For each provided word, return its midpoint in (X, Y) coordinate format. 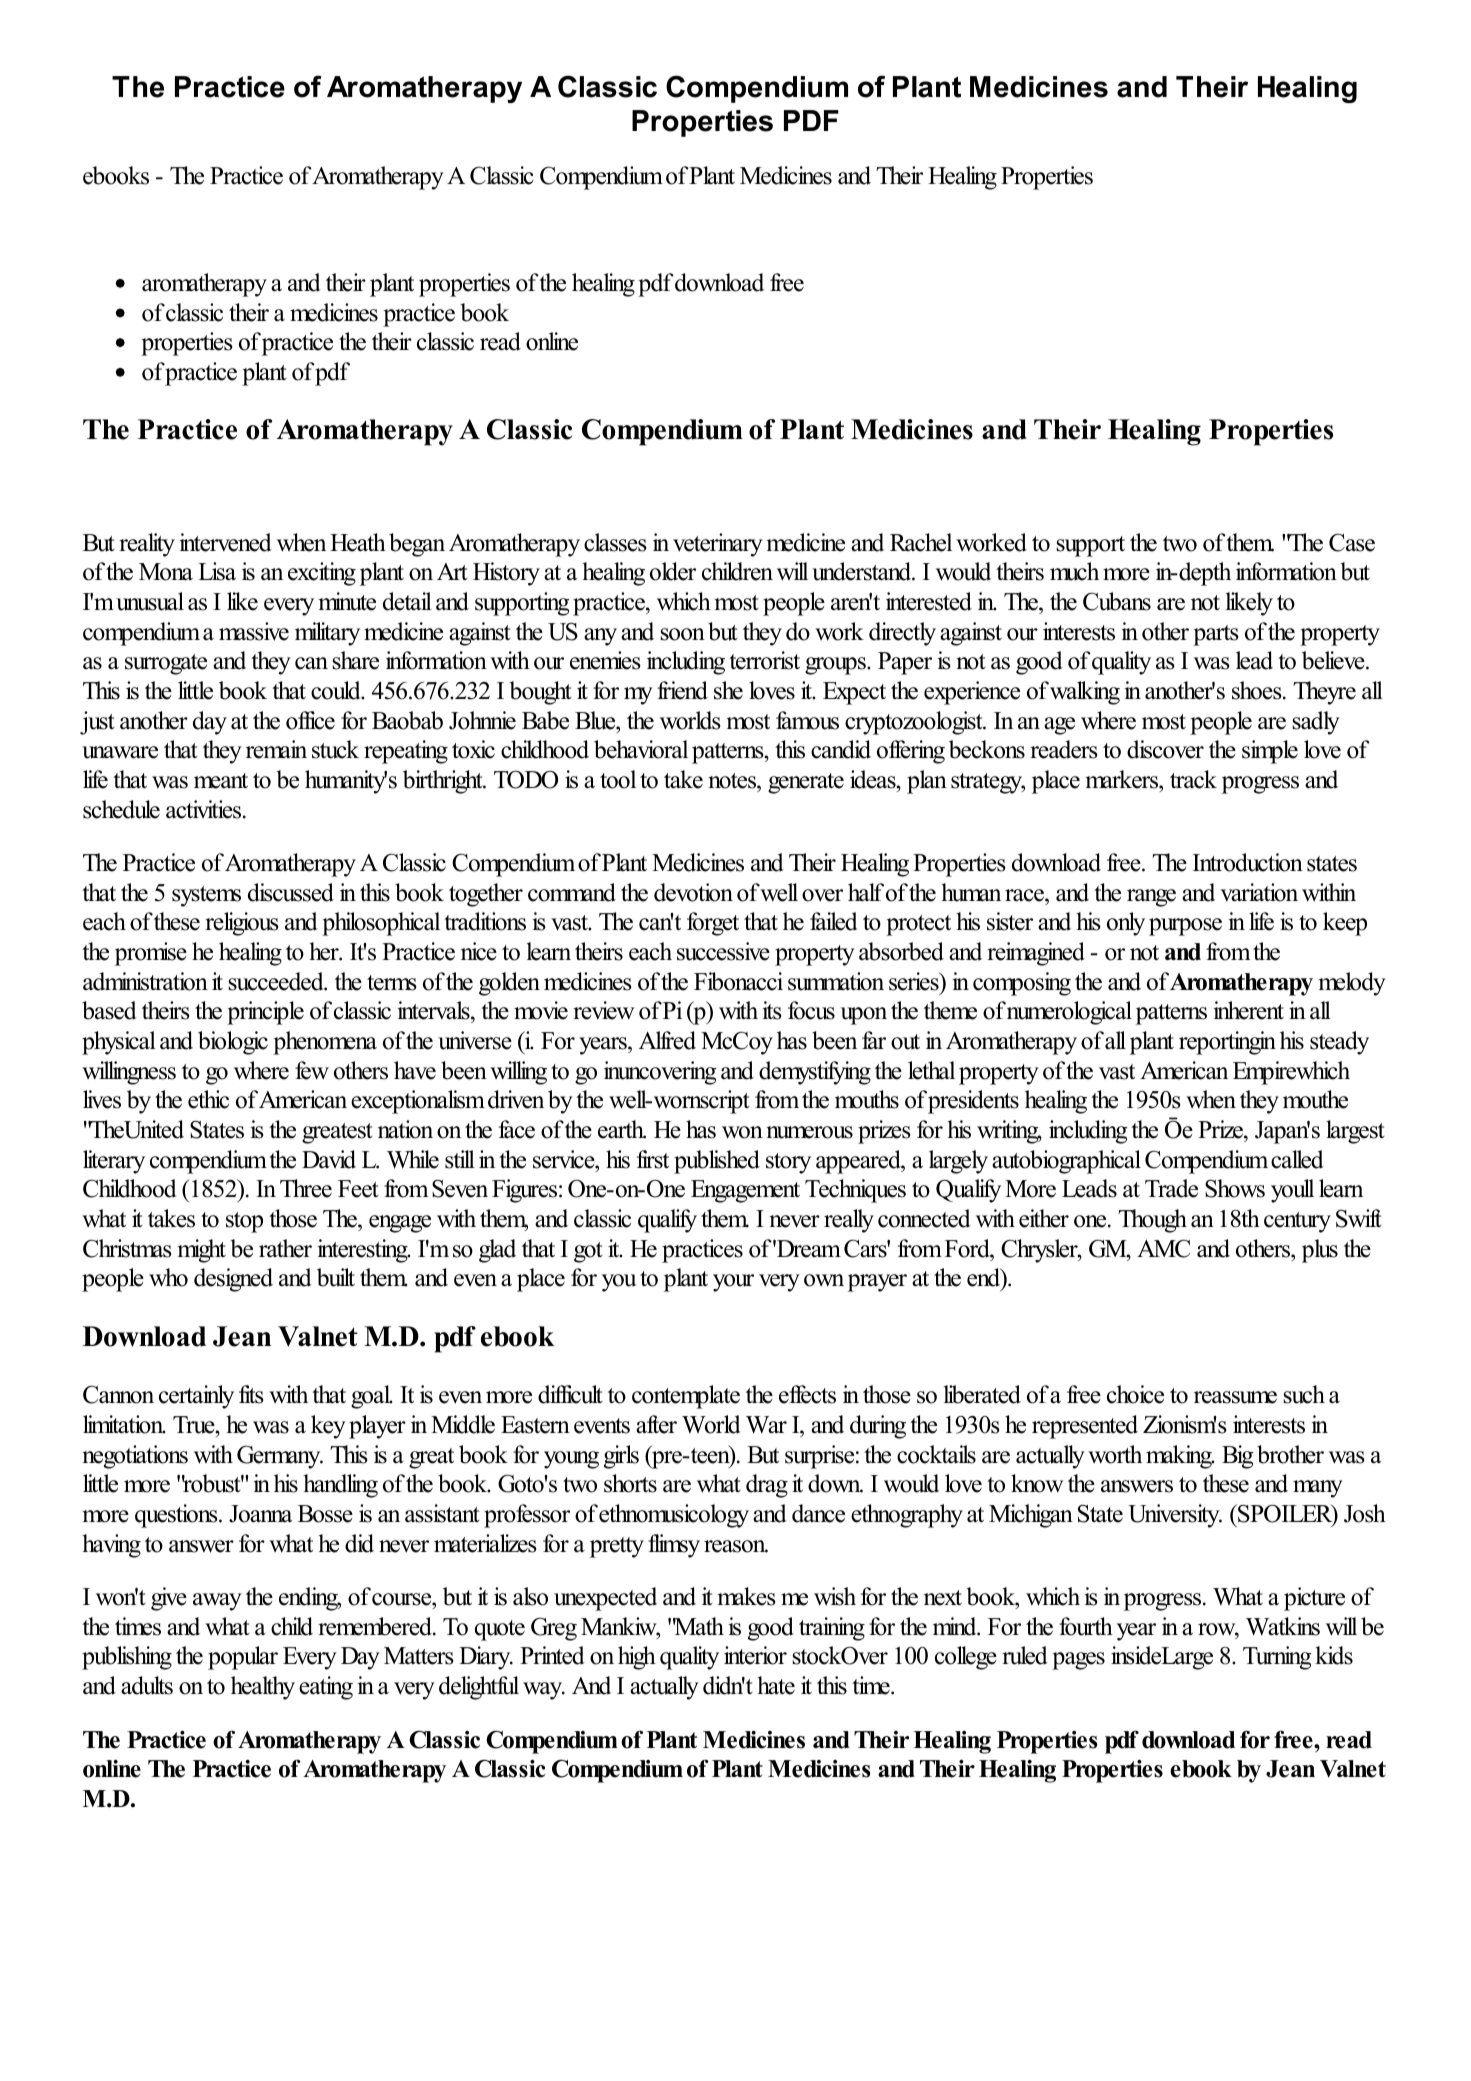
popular (243, 1658)
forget (713, 924)
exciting (322, 574)
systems (206, 896)
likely (1249, 604)
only (1126, 924)
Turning (1277, 1658)
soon (682, 634)
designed (233, 1280)
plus (1320, 1251)
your (733, 1283)
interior (755, 1655)
